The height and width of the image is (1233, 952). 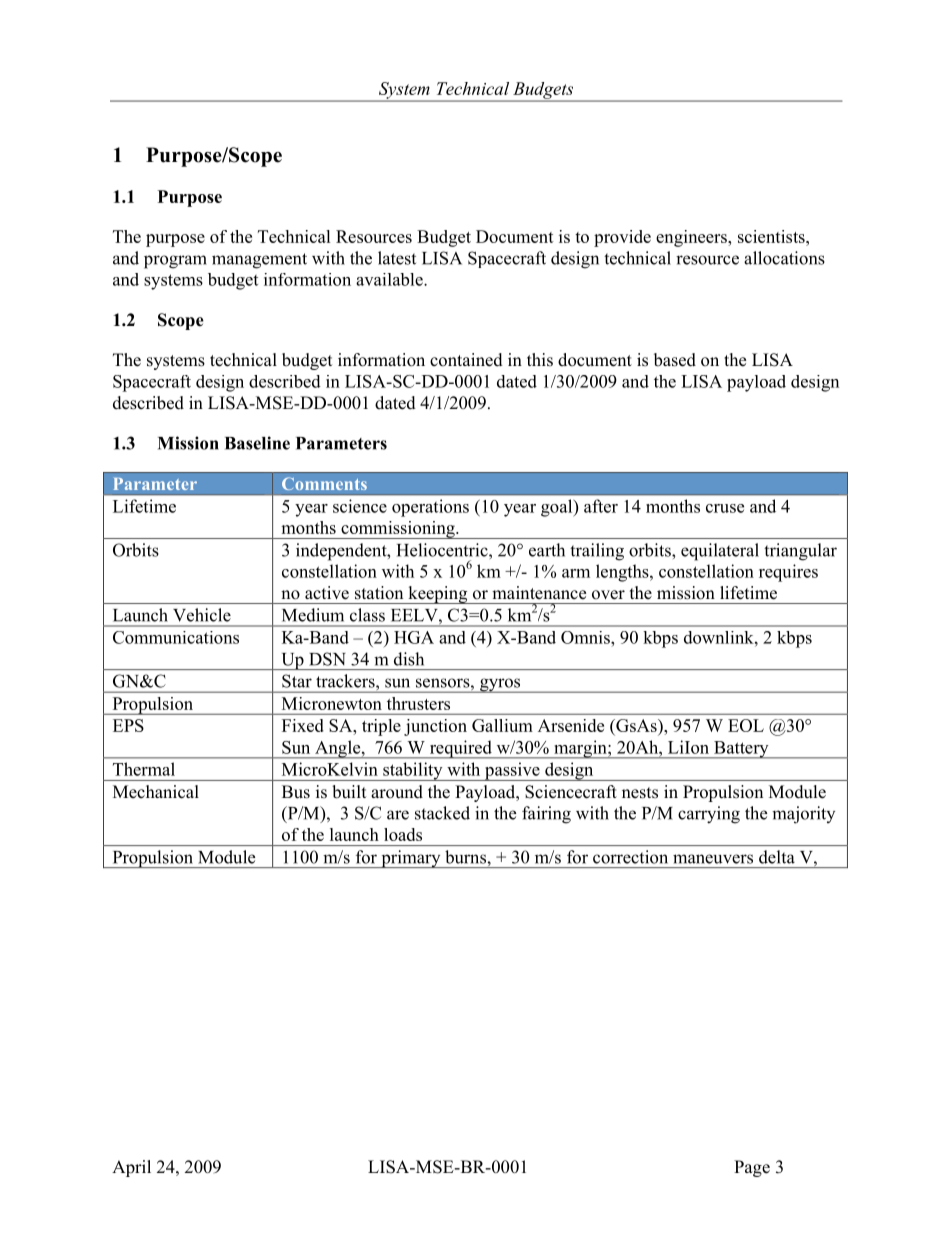 I want to click on April, so click(x=131, y=1168).
